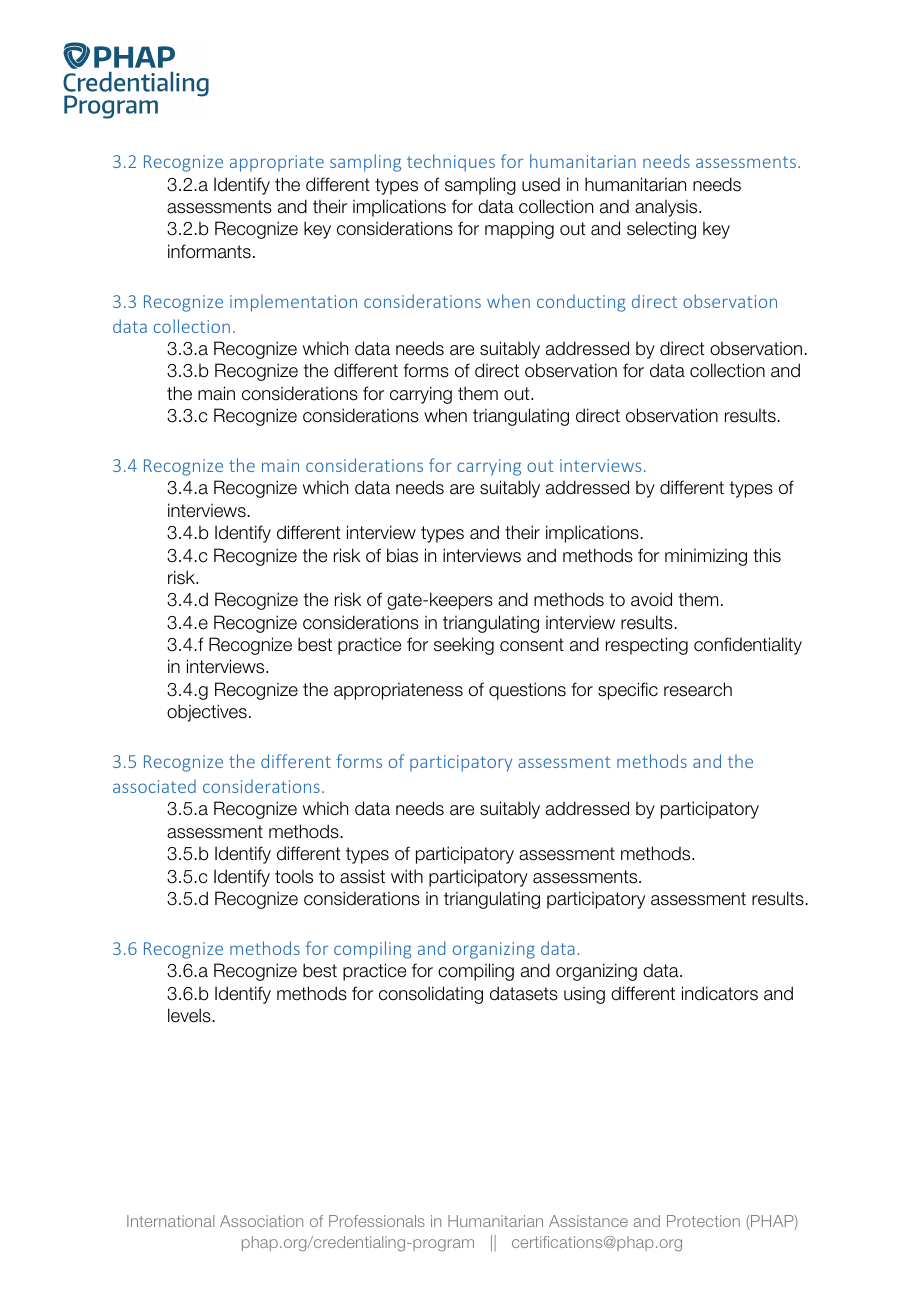  I want to click on Association, so click(261, 1221).
